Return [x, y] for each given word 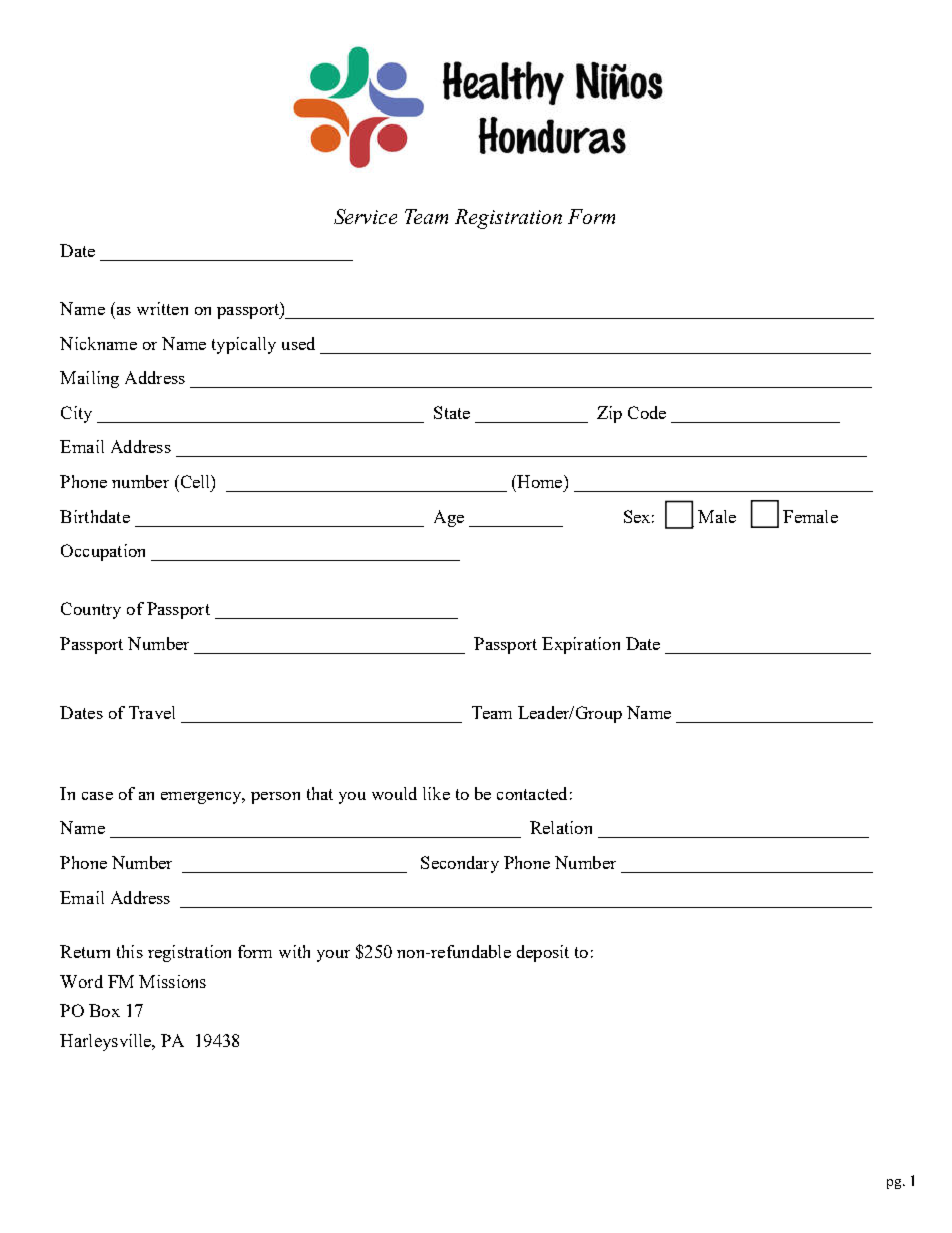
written [162, 308]
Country [91, 610]
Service [365, 216]
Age [449, 518]
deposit [543, 953]
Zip [609, 414]
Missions [172, 981]
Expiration [581, 645]
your [333, 956]
